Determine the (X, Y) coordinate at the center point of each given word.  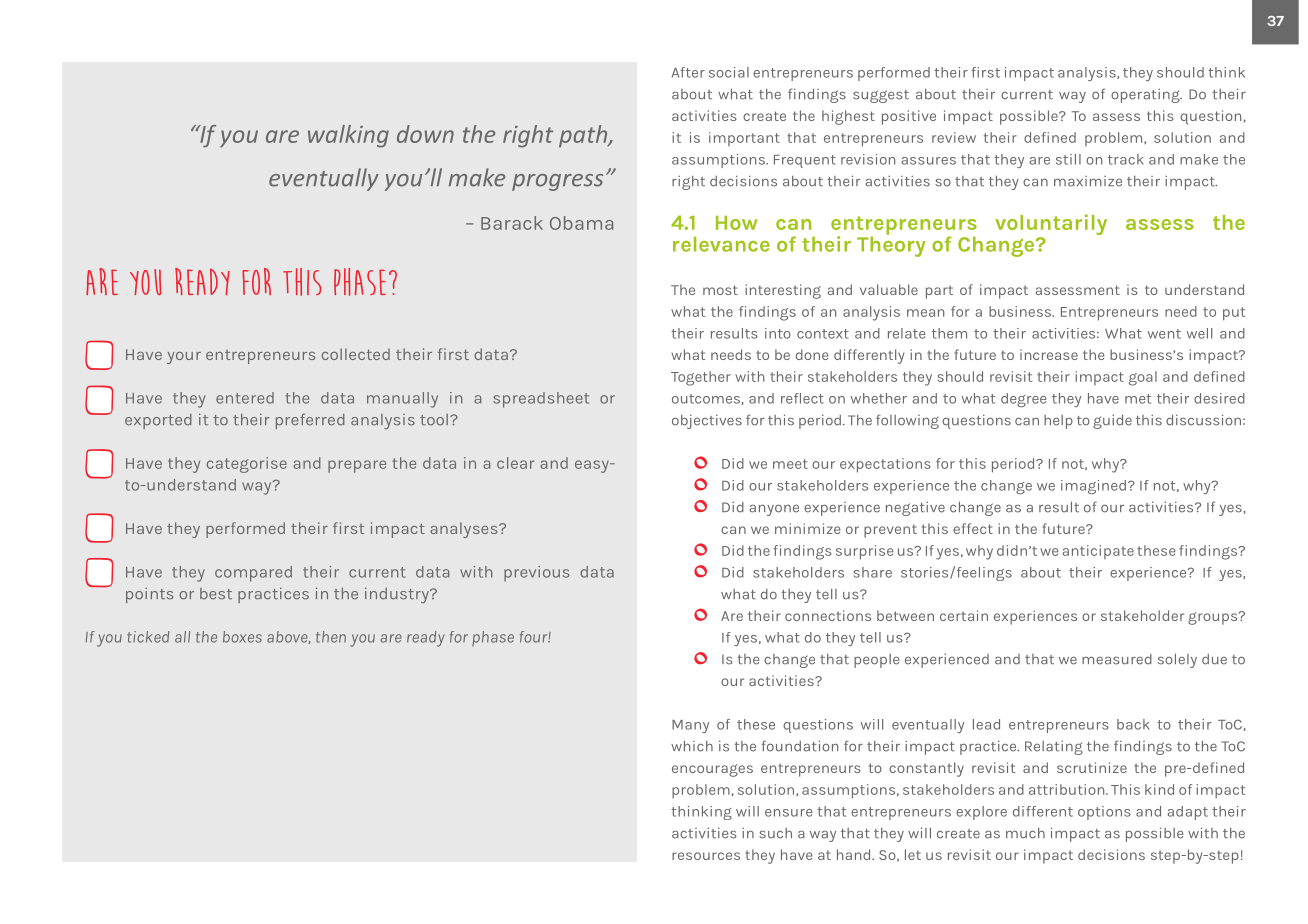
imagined (1093, 487)
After (688, 72)
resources (706, 856)
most (720, 290)
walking (348, 136)
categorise (247, 465)
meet (790, 464)
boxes (242, 637)
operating (1146, 96)
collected (356, 354)
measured (1117, 659)
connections (828, 615)
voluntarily (1051, 226)
